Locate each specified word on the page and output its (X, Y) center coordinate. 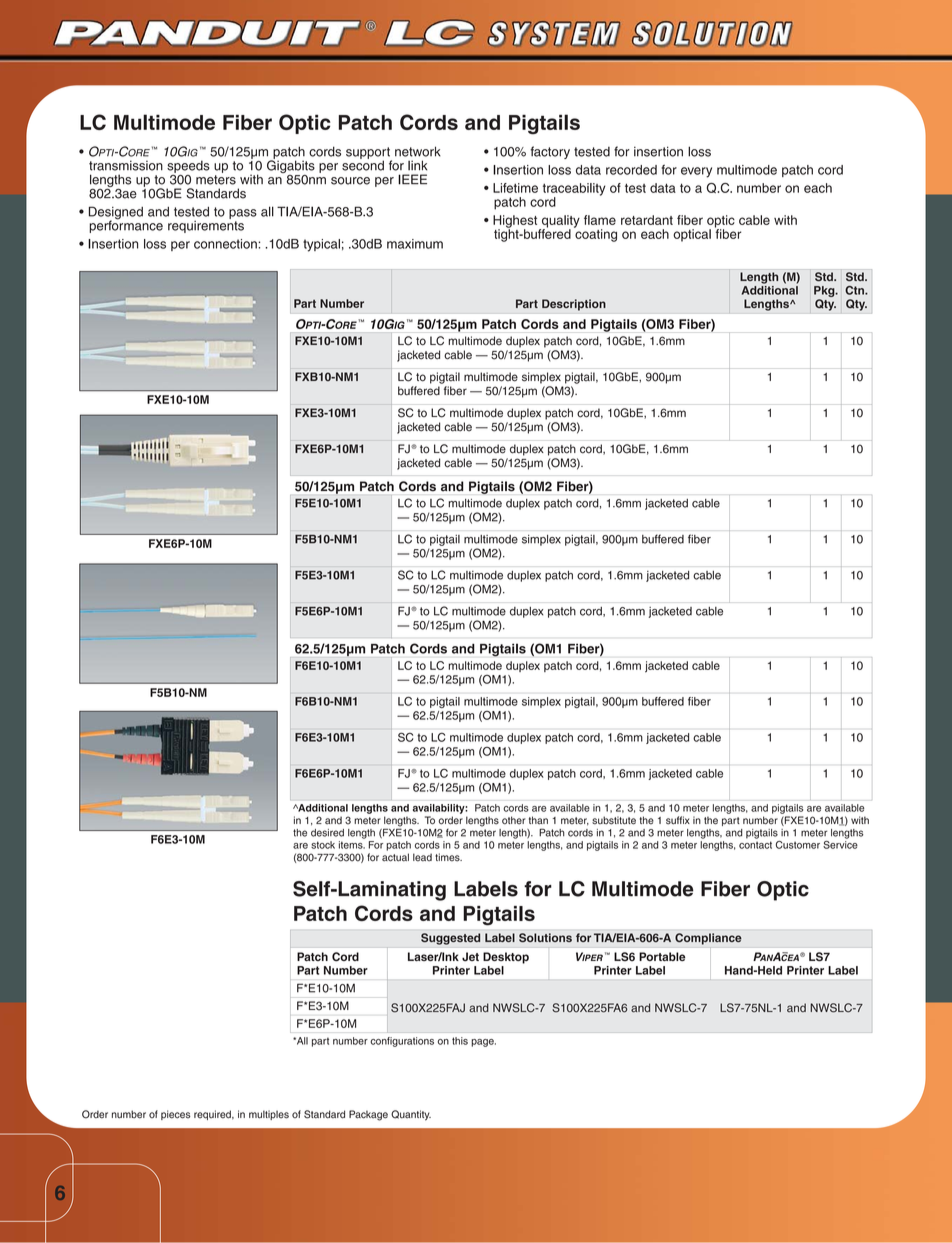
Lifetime (515, 188)
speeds (188, 166)
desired (327, 833)
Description (574, 305)
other (514, 820)
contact (755, 845)
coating (595, 234)
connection (226, 244)
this (460, 1041)
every (696, 172)
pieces (176, 1115)
